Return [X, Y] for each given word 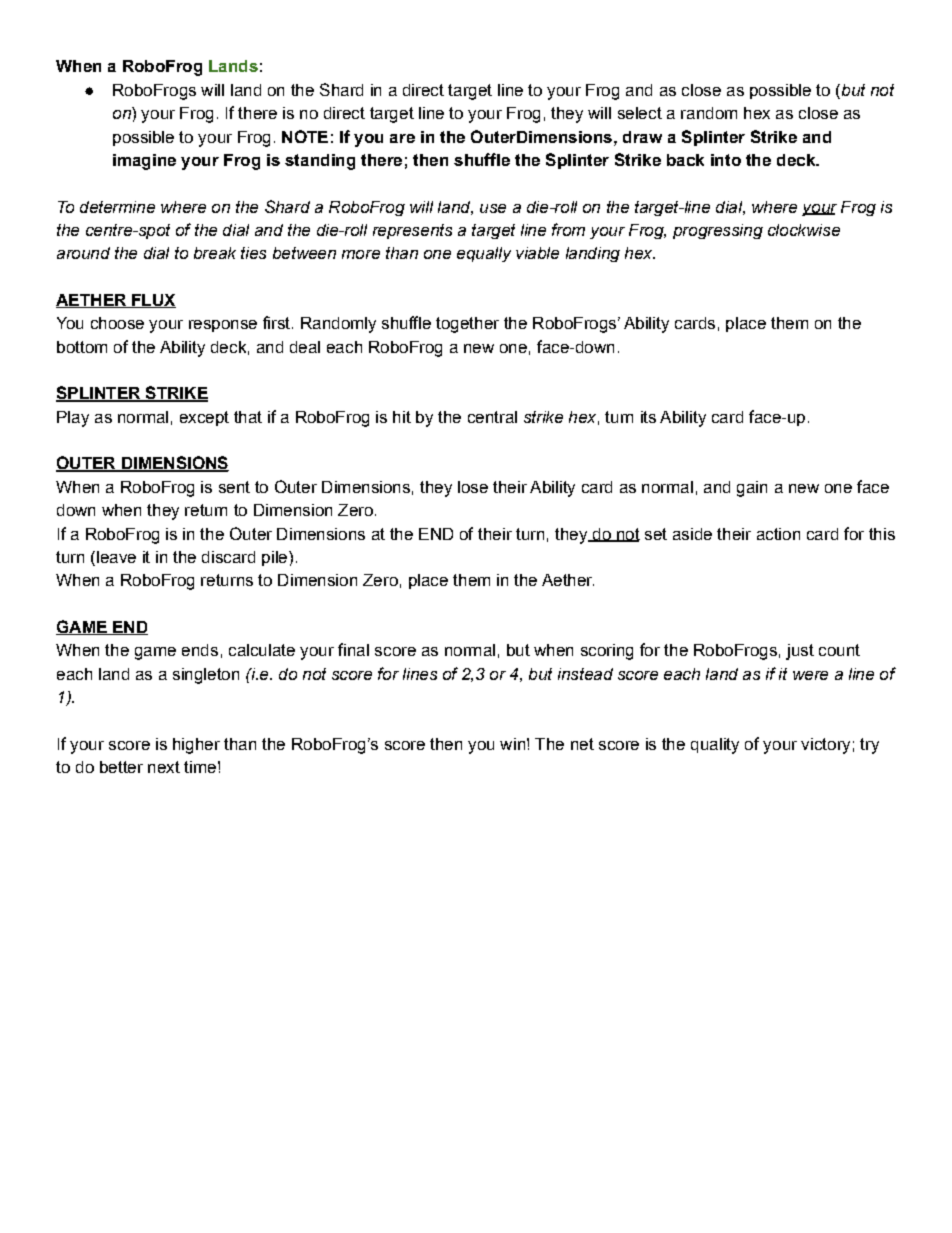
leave [116, 557]
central [492, 417]
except [204, 418]
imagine [144, 162]
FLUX [153, 301]
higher [196, 746]
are [402, 138]
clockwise [804, 230]
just [800, 652]
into [726, 160]
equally [484, 254]
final [353, 649]
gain [752, 489]
